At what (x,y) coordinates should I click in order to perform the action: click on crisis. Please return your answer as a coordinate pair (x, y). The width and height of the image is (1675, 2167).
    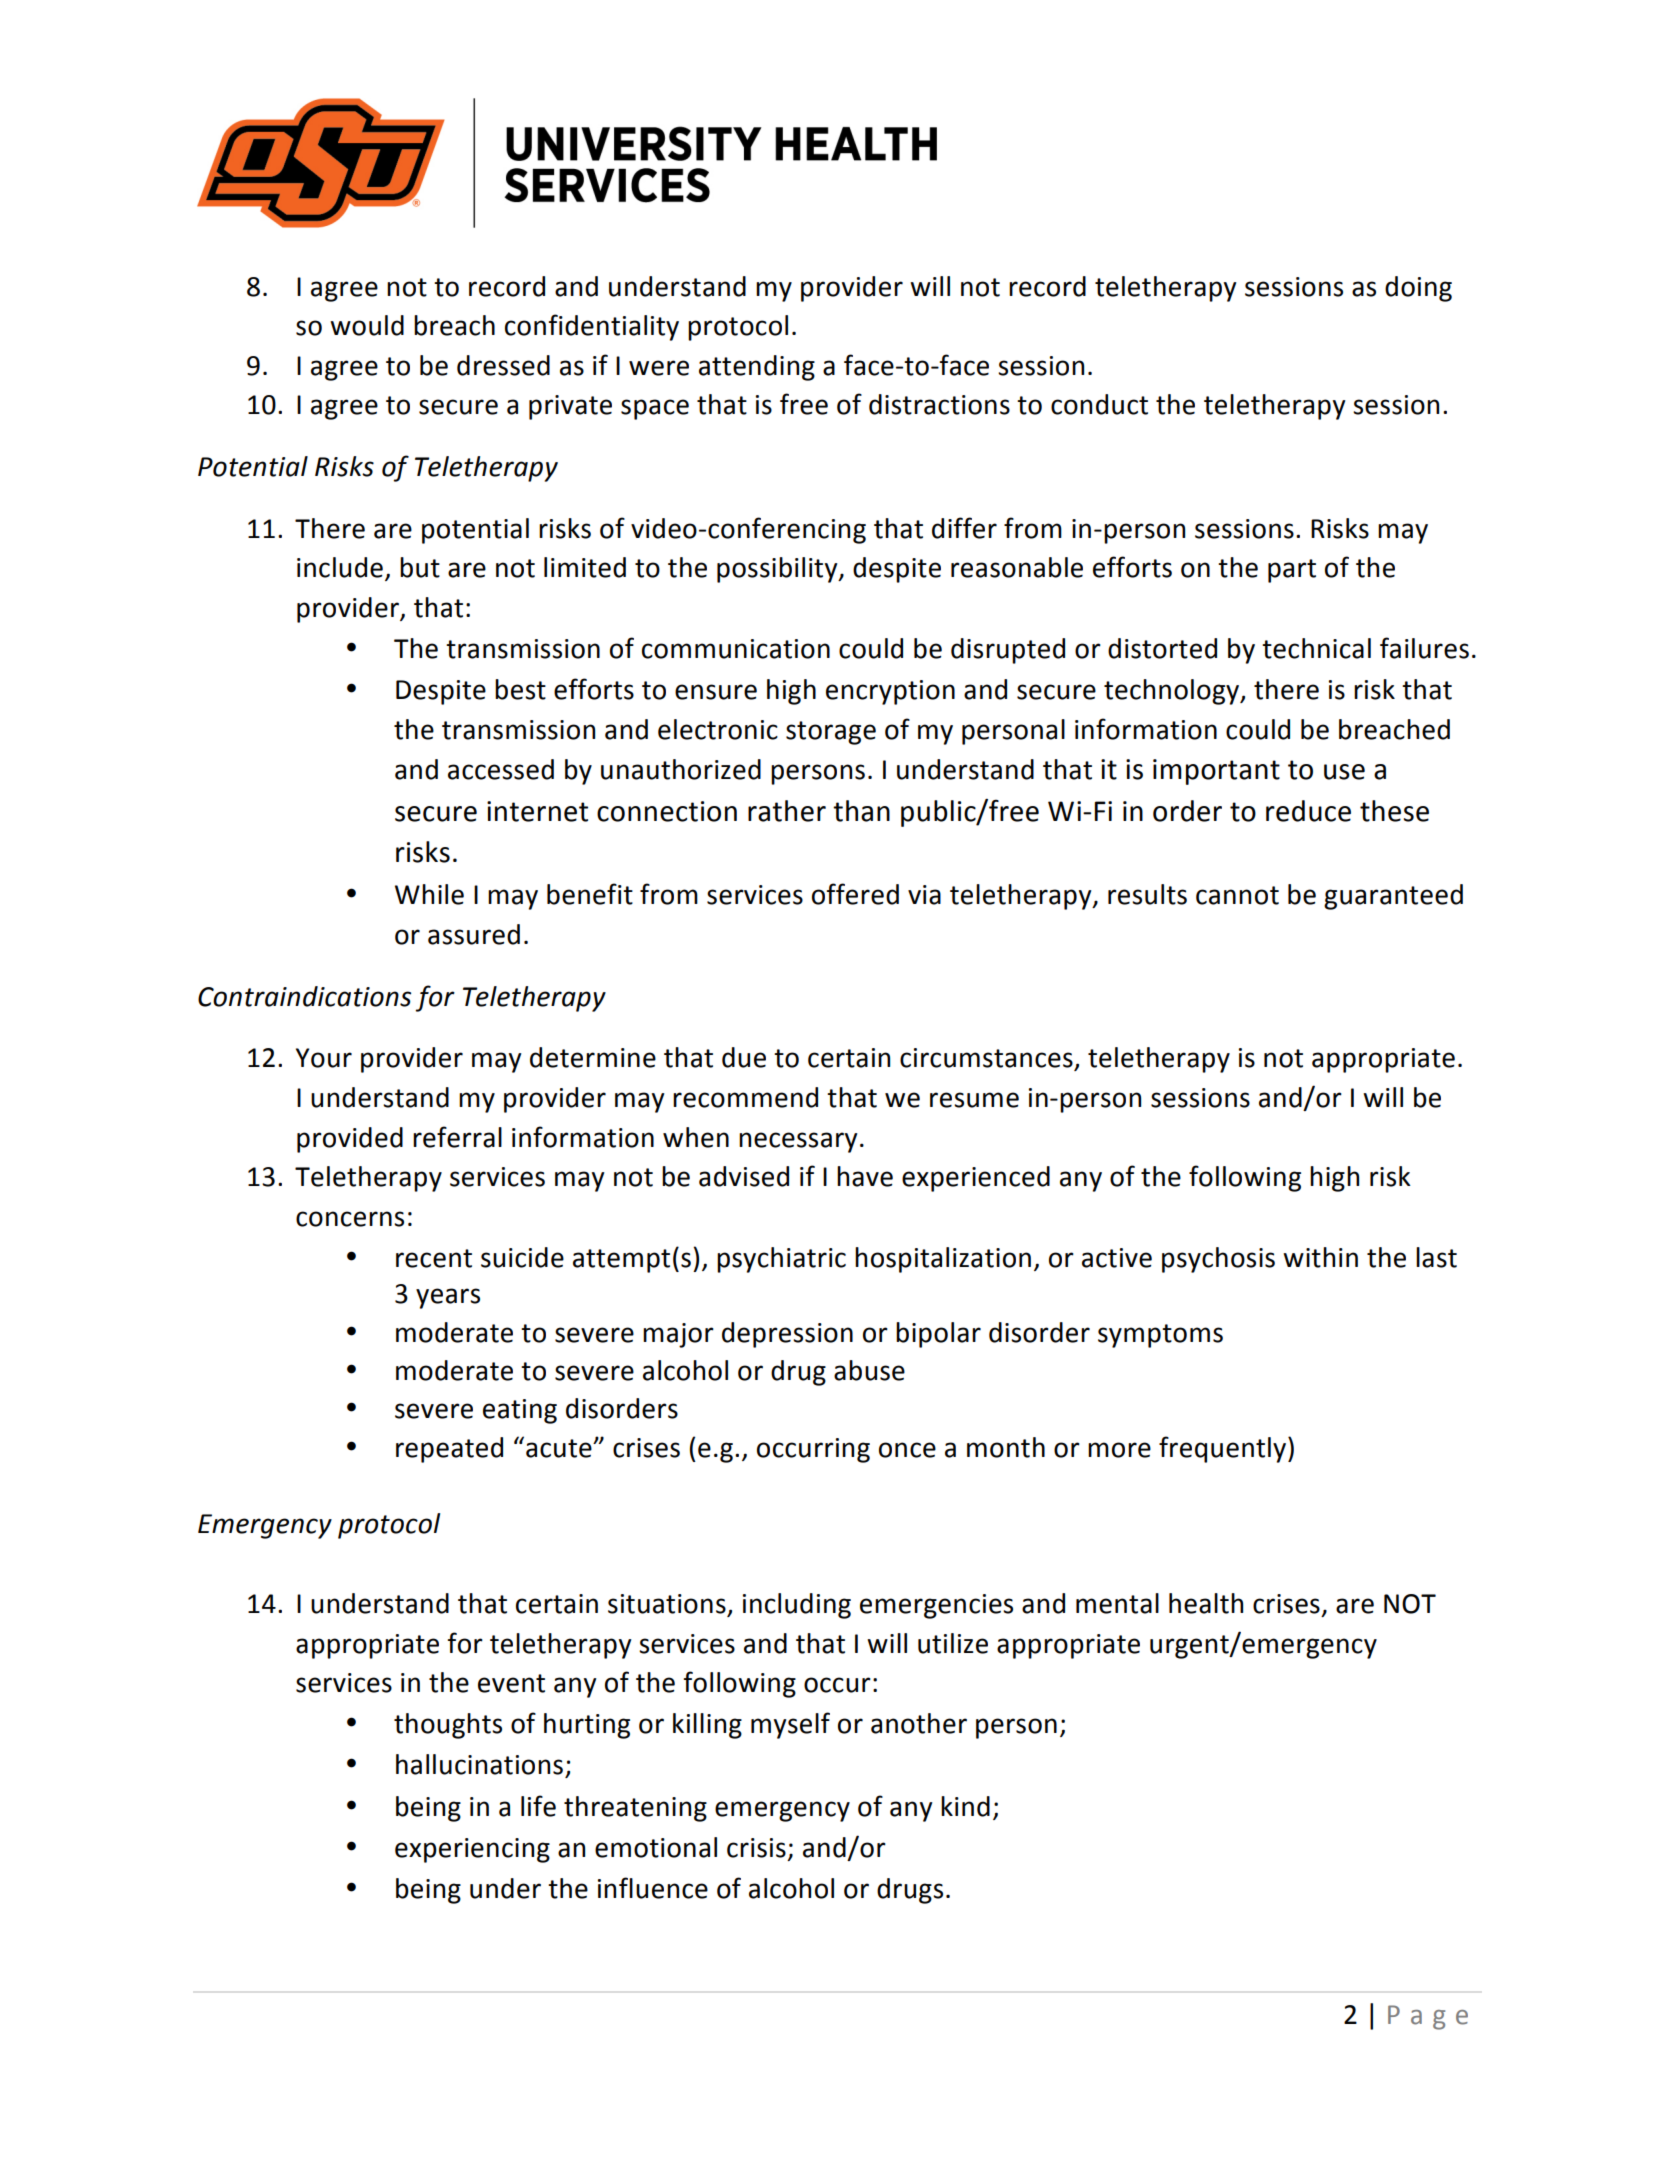
    Looking at the image, I should click on (756, 1848).
